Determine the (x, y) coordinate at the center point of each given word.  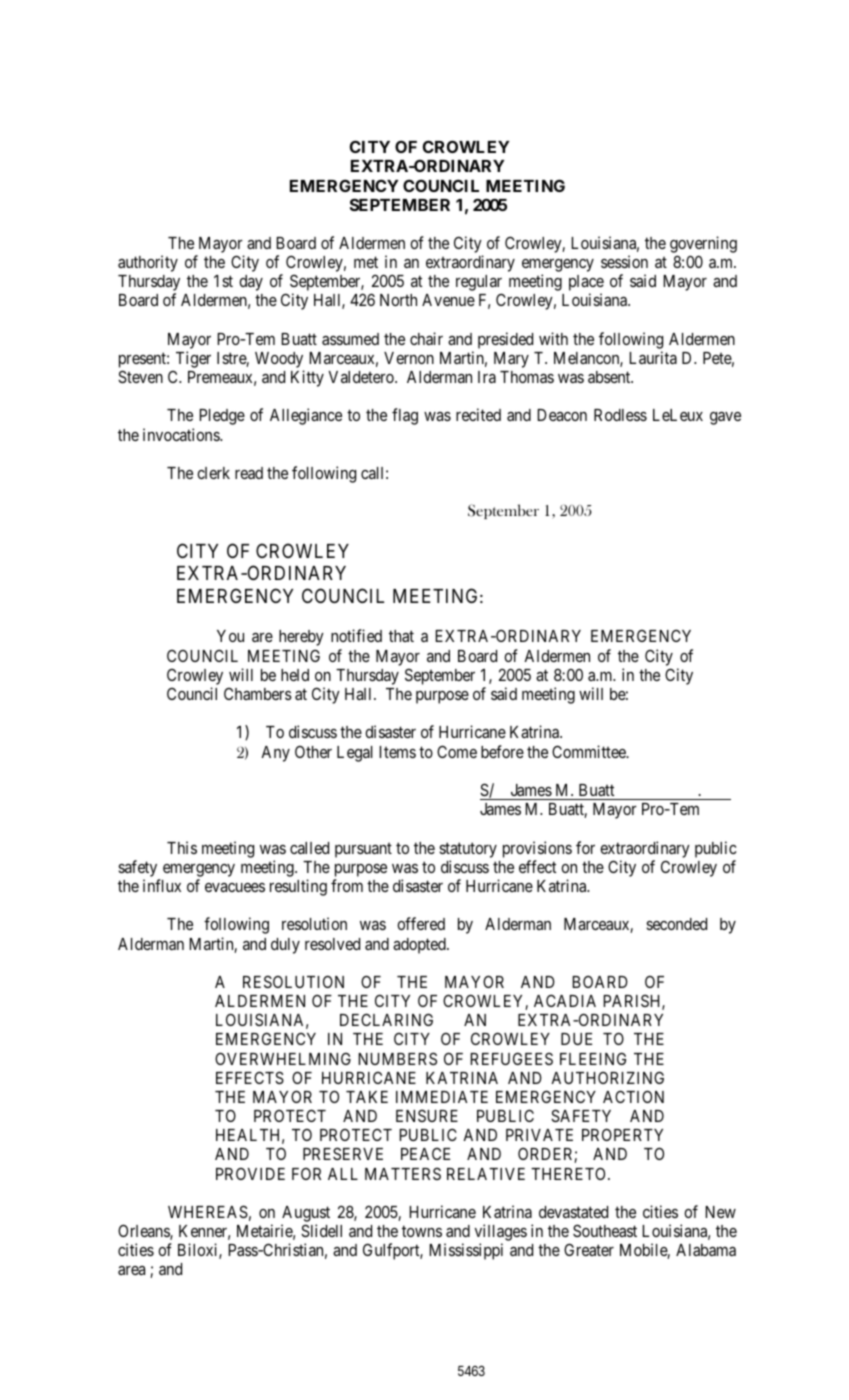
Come (457, 751)
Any (275, 754)
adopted (420, 946)
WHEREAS (208, 1211)
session (624, 261)
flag (405, 416)
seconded (676, 924)
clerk (213, 473)
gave (725, 418)
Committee (590, 751)
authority (148, 263)
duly (285, 946)
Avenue (448, 300)
